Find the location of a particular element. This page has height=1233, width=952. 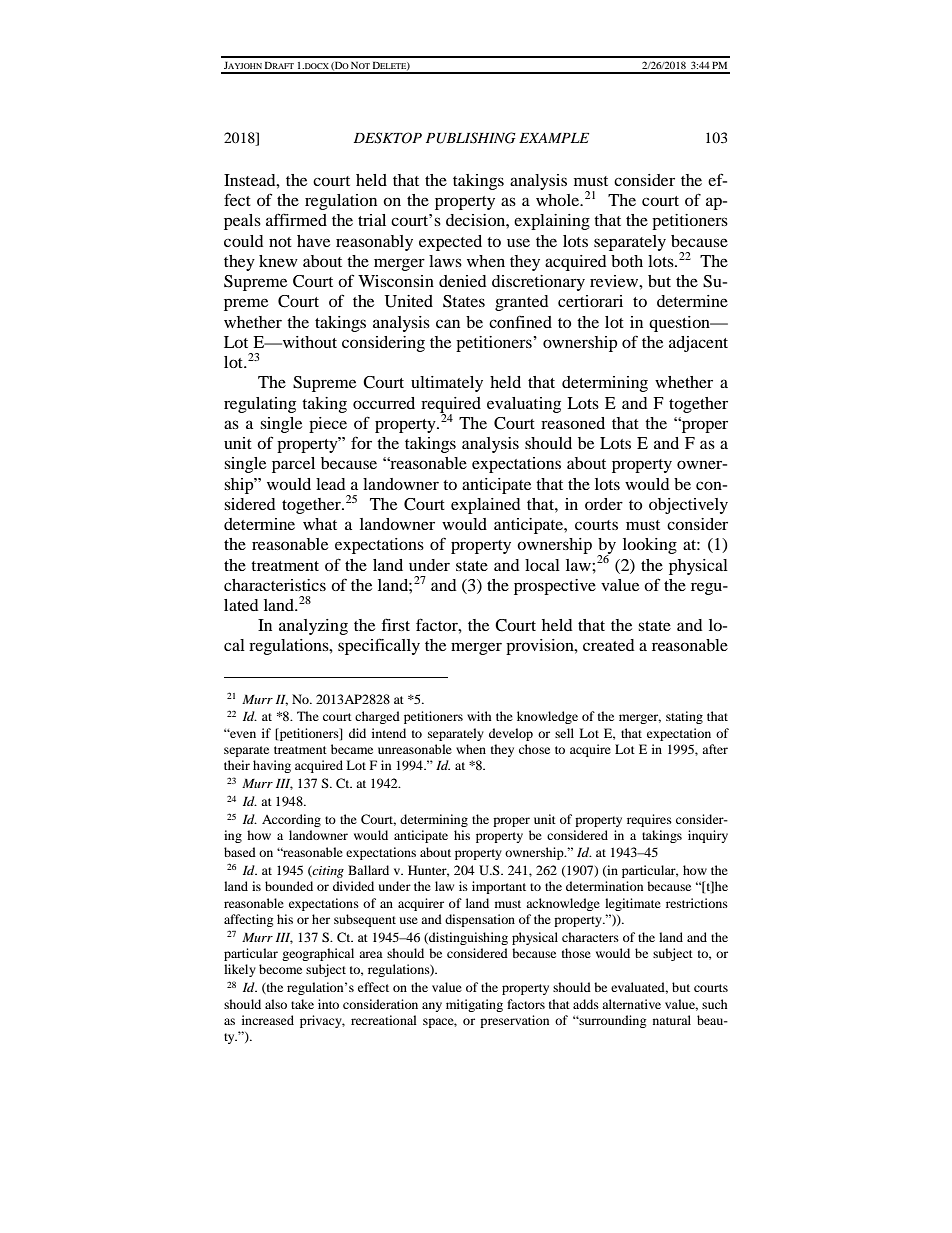

having is located at coordinates (272, 766).
